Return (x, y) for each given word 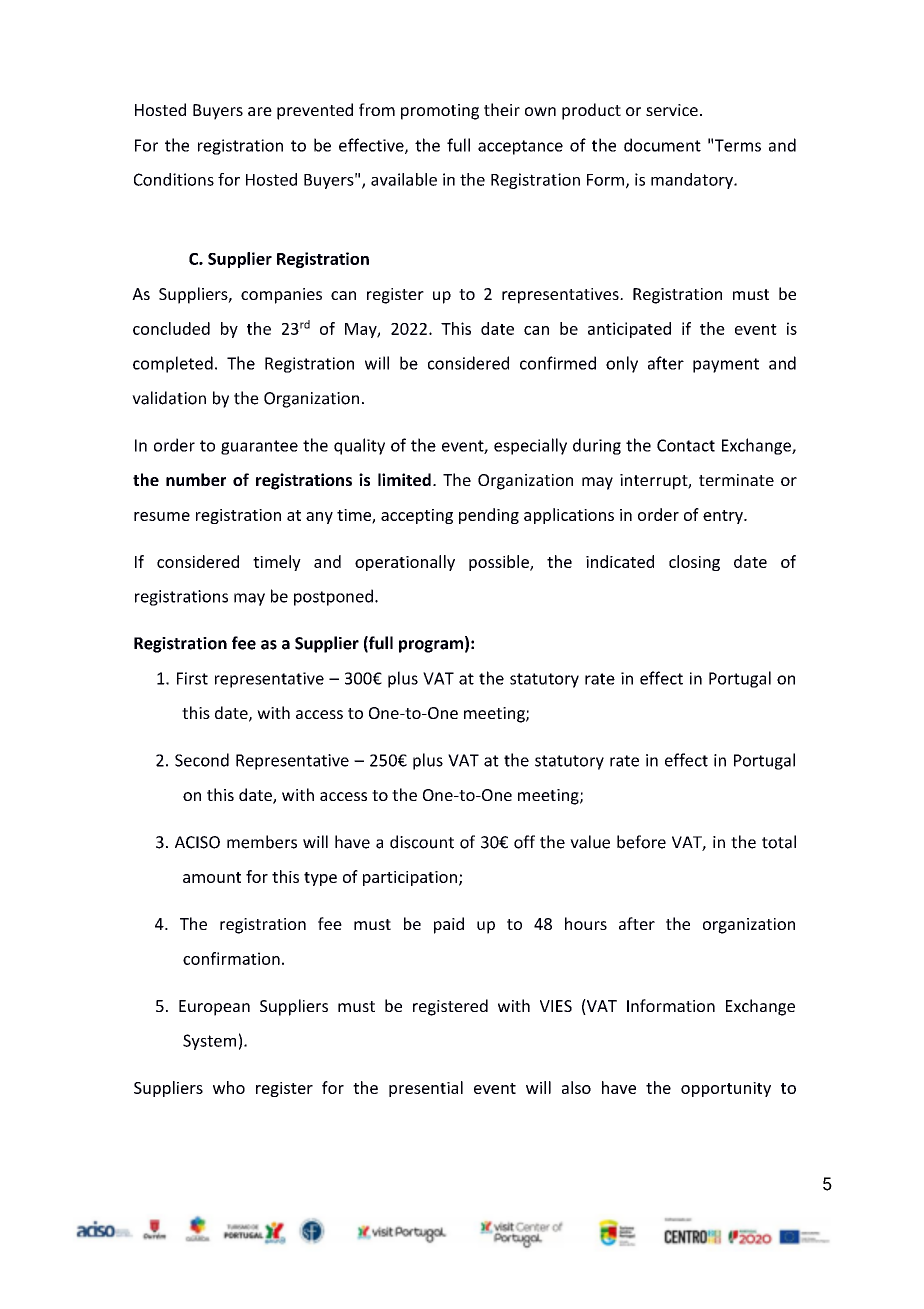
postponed (333, 597)
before (641, 842)
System (209, 1042)
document (662, 145)
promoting (440, 112)
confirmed (558, 363)
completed (173, 364)
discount (422, 842)
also (576, 1087)
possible (500, 563)
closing (694, 563)
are (260, 111)
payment (726, 365)
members (262, 842)
